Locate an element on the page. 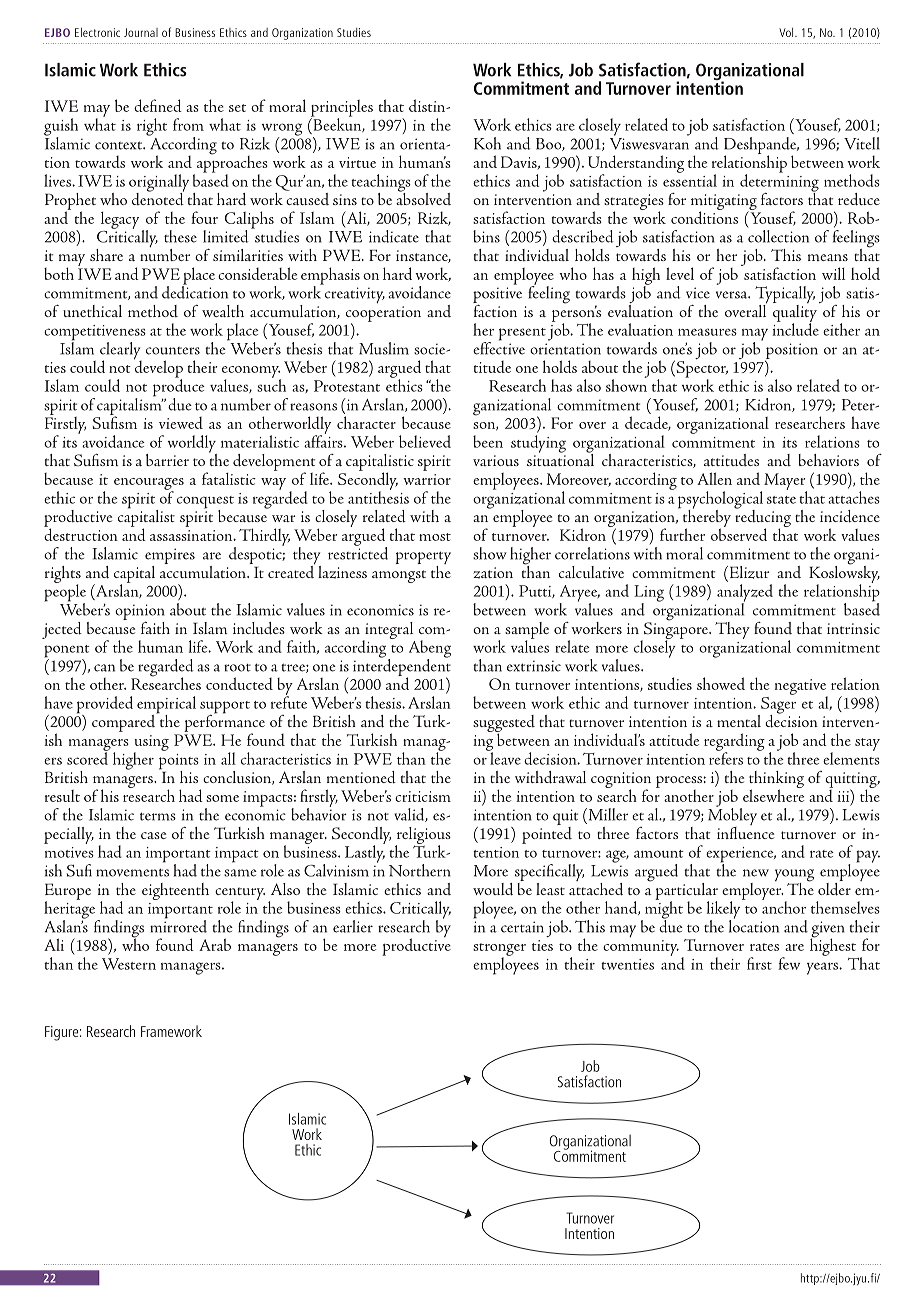 The width and height of the document is (924, 1308). Journal is located at coordinates (141, 32).
